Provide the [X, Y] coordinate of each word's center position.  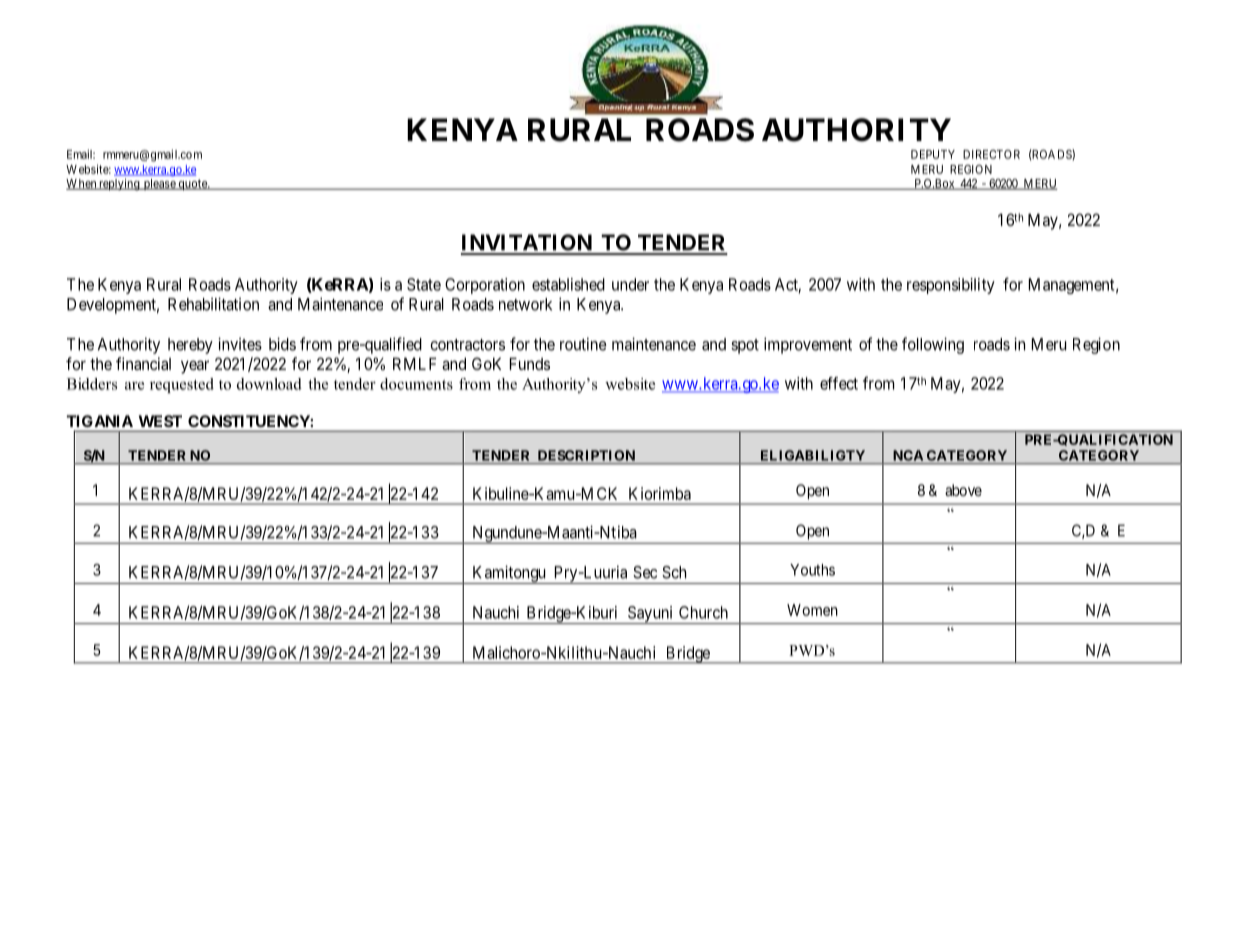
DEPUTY [933, 154]
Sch [674, 572]
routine [583, 344]
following [933, 345]
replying [119, 184]
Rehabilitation [213, 304]
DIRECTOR [991, 154]
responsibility [951, 286]
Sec [645, 572]
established [568, 284]
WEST [160, 421]
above [963, 490]
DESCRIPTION [586, 455]
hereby [190, 346]
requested [182, 385]
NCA [908, 455]
